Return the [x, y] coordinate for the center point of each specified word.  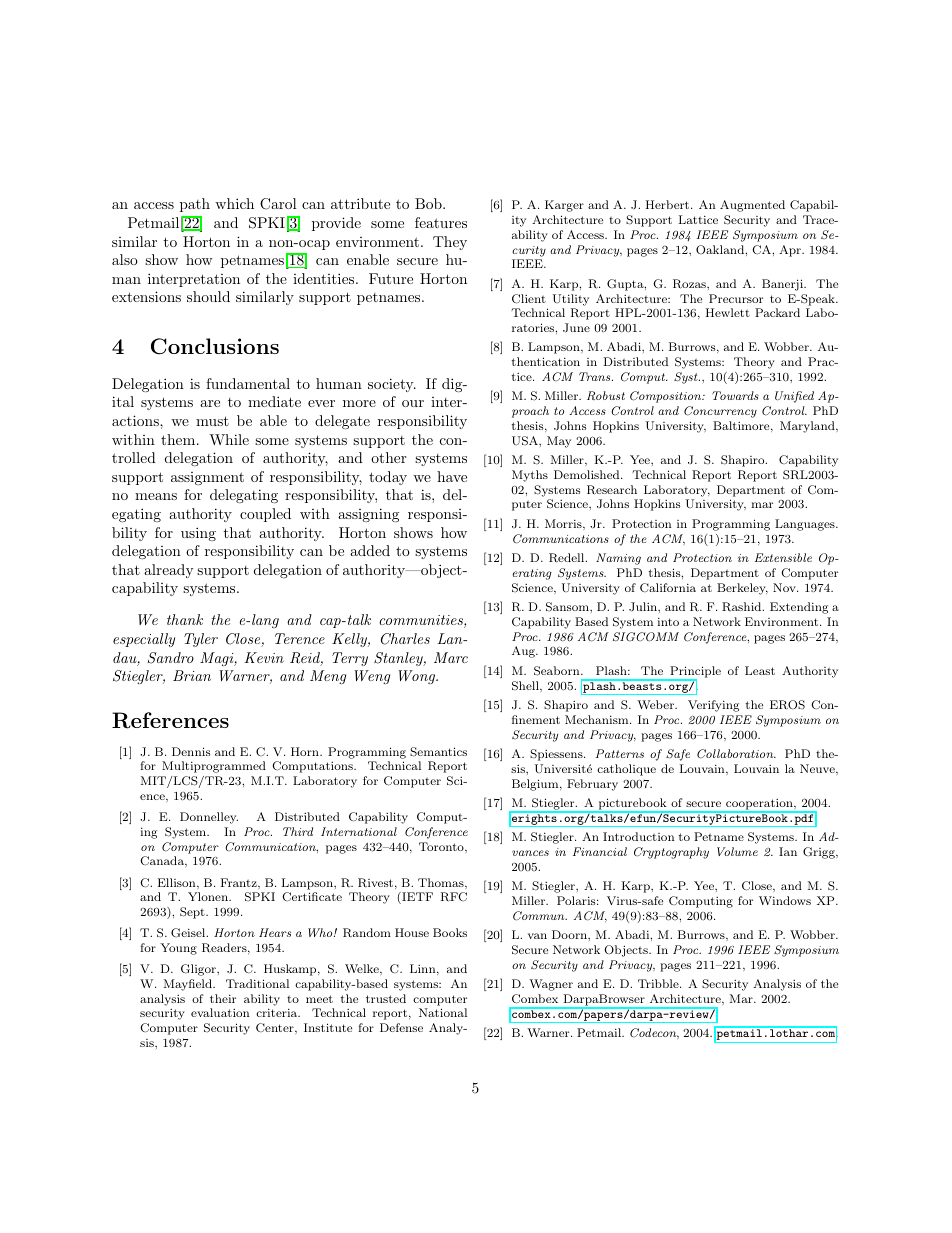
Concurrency [720, 412]
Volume [737, 851]
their [223, 998]
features [441, 222]
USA [526, 441]
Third [298, 831]
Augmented [752, 206]
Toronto [442, 846]
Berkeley [742, 589]
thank [185, 619]
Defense [401, 1027]
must [212, 421]
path [195, 205]
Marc [451, 657]
